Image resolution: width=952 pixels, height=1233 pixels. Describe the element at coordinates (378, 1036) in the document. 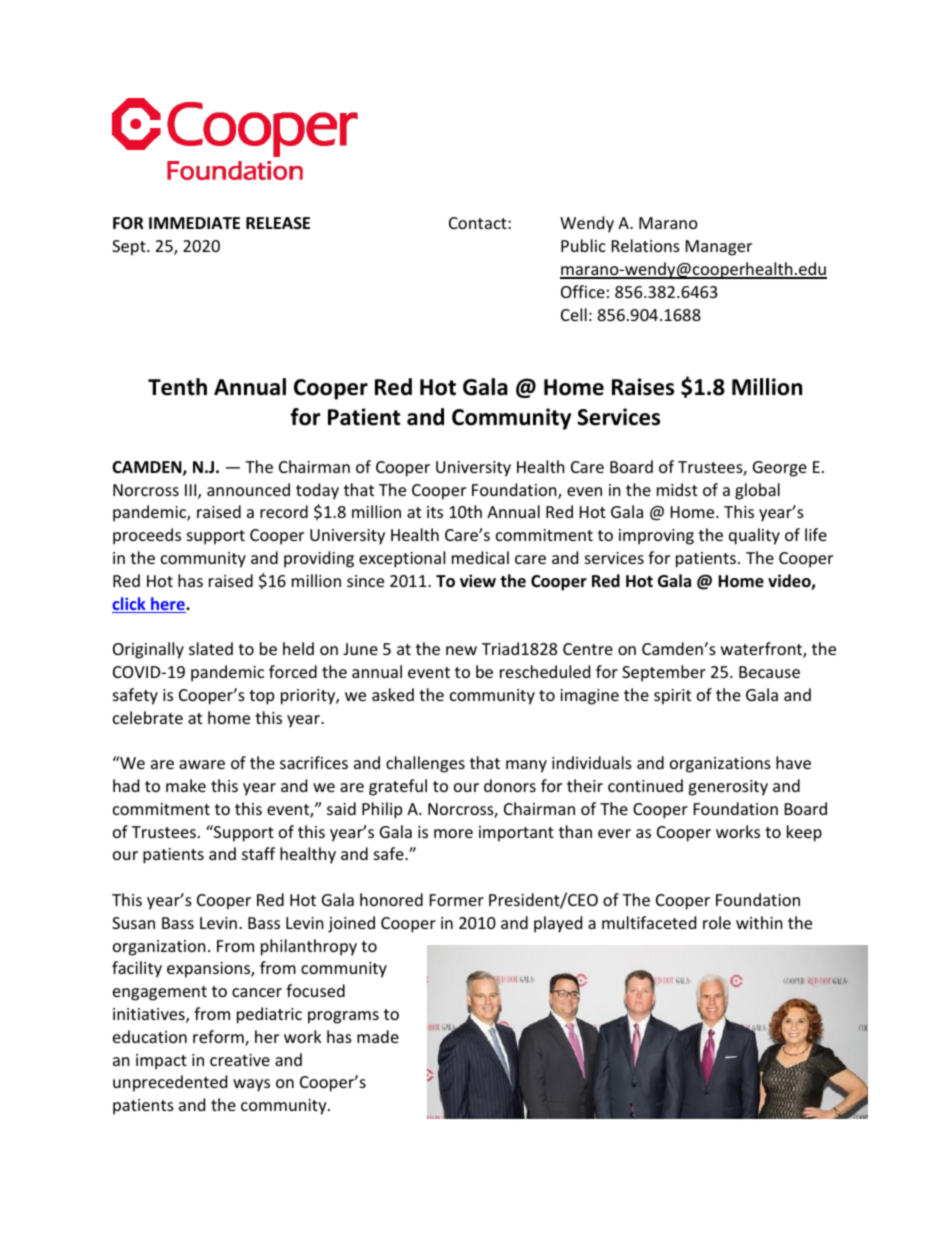

I see `made` at that location.
